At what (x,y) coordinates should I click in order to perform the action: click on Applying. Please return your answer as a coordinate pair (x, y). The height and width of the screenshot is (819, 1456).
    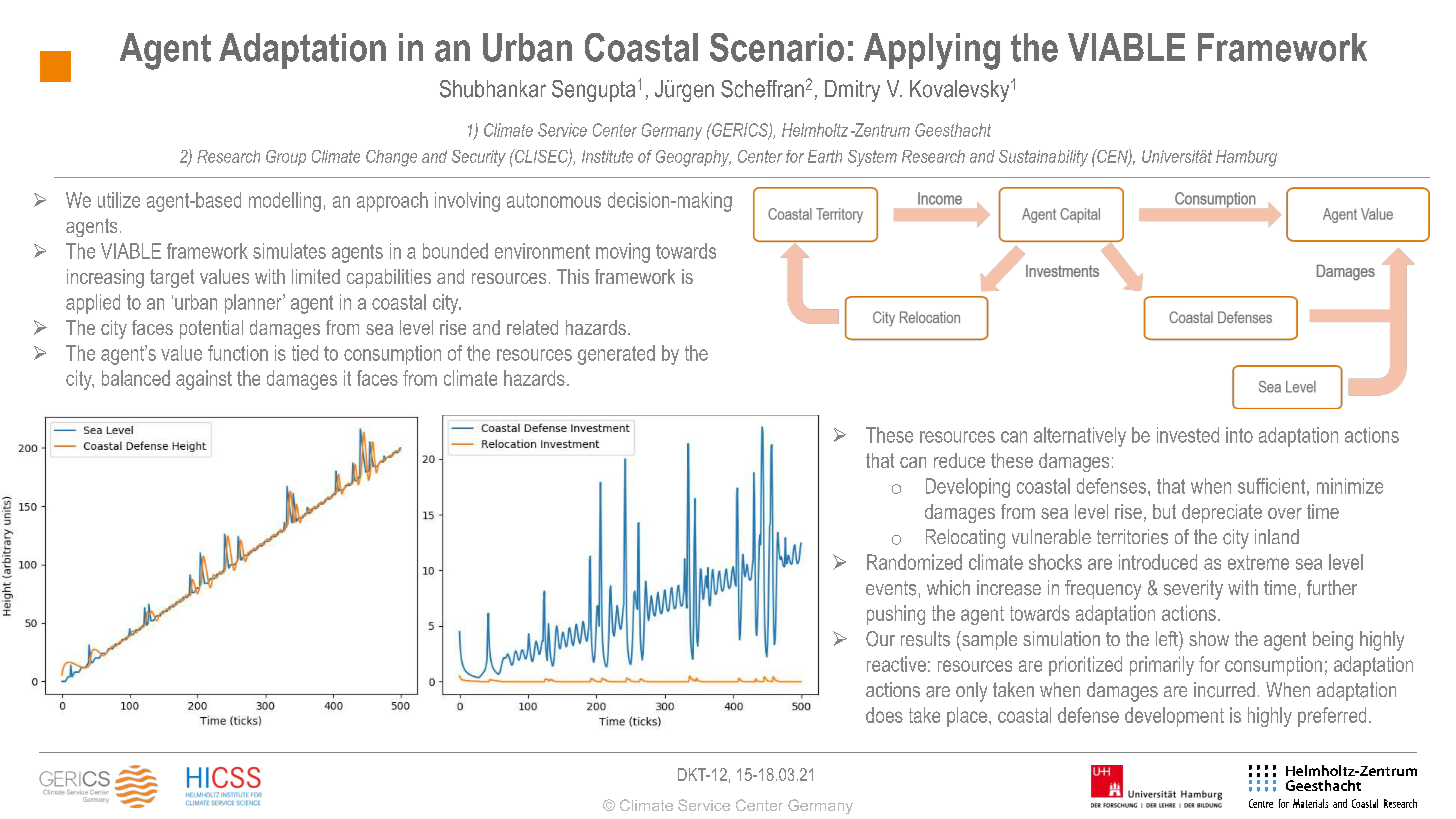
    Looking at the image, I should click on (932, 51).
